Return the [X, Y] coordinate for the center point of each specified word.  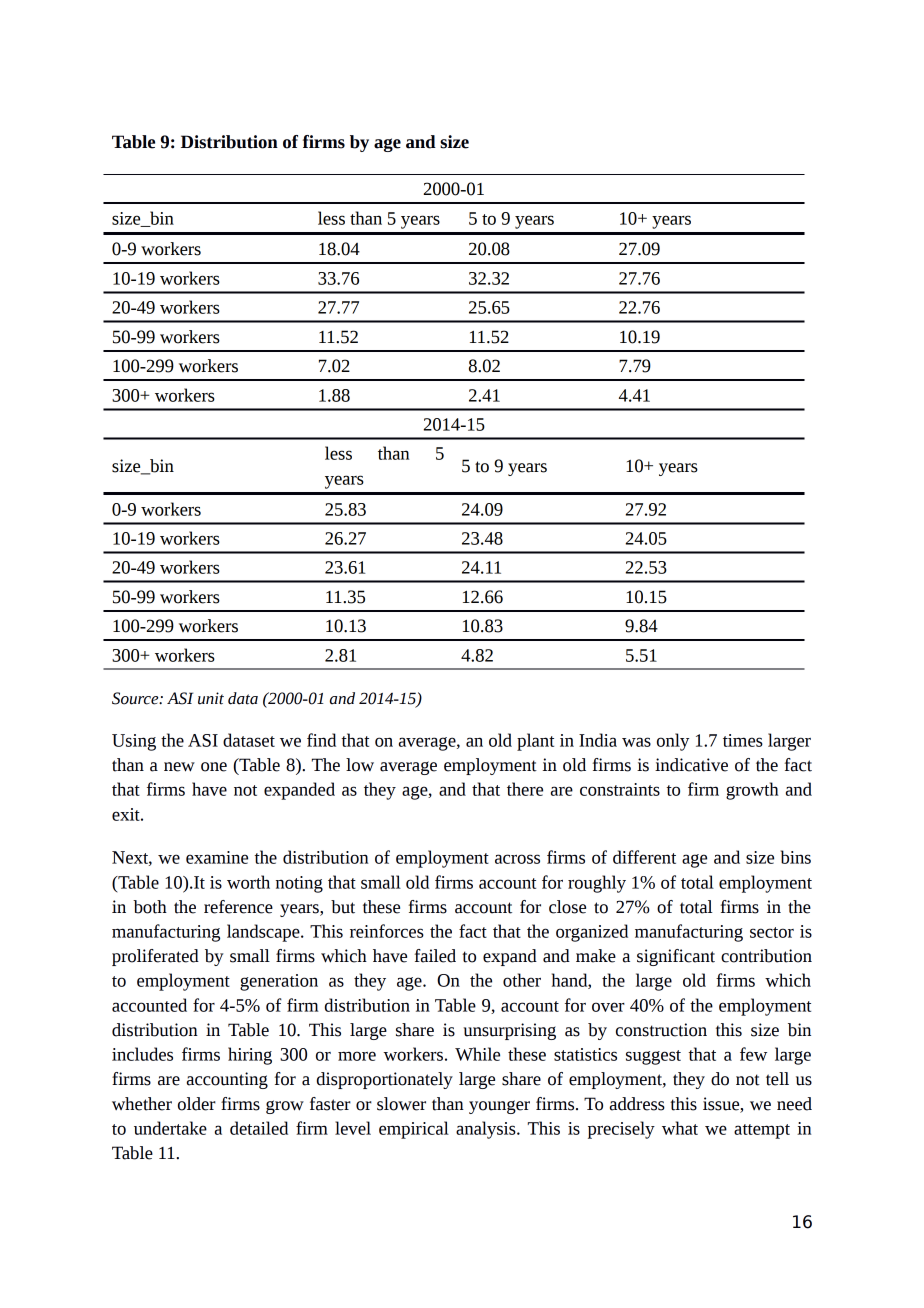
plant [535, 742]
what [680, 1128]
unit [211, 698]
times [743, 740]
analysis [487, 1130]
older [197, 1104]
